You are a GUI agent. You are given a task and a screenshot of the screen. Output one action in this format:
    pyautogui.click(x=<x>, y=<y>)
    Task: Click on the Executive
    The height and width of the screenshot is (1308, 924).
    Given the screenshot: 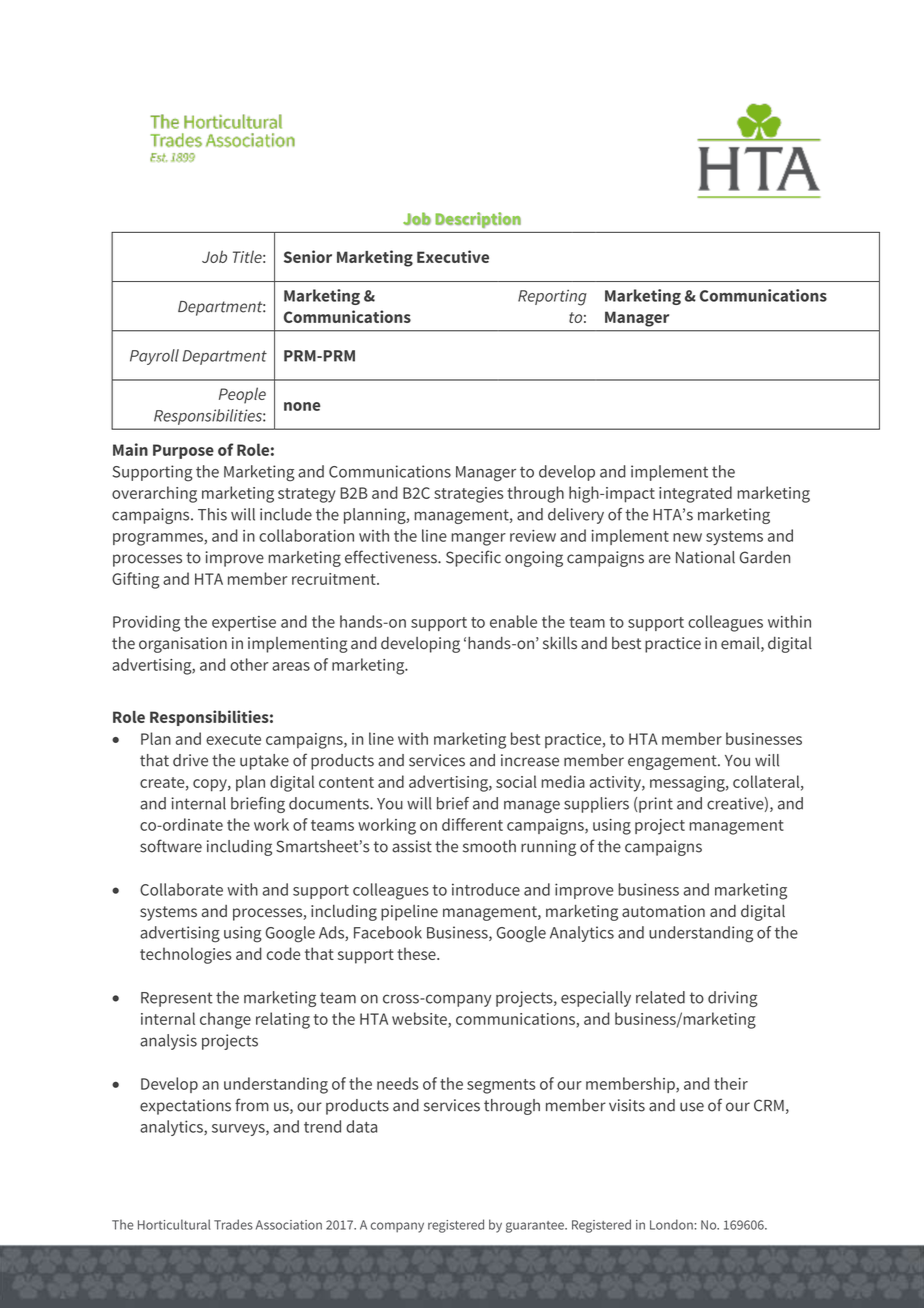 What is the action you would take?
    pyautogui.click(x=453, y=256)
